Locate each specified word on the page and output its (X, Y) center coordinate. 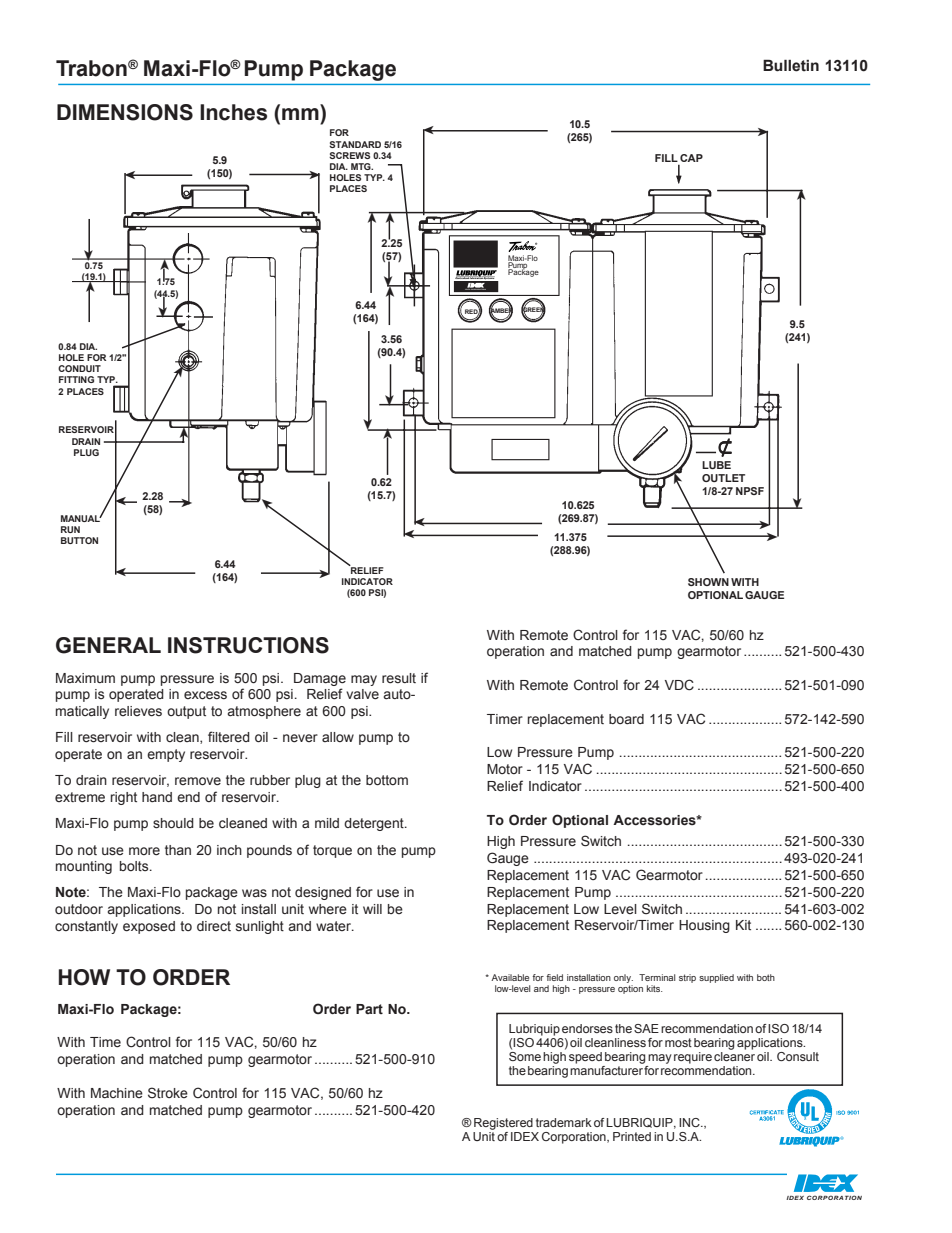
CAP (691, 158)
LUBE (716, 465)
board (626, 719)
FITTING (76, 379)
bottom (387, 780)
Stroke (168, 1092)
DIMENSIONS (125, 112)
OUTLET (723, 478)
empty (166, 755)
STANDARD (355, 144)
